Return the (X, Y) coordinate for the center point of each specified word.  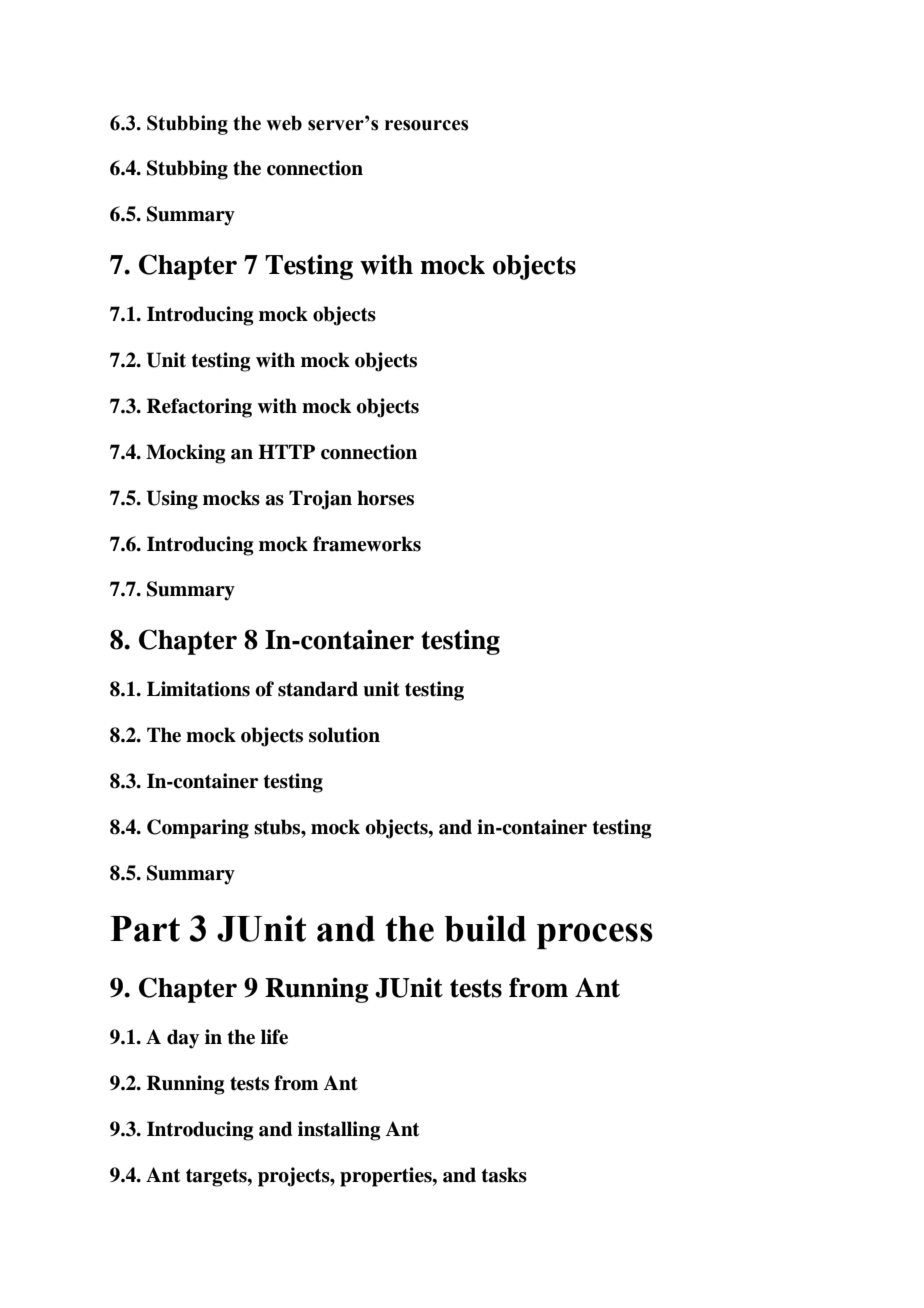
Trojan (320, 500)
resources (426, 125)
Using (172, 500)
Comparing (198, 829)
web (284, 123)
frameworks (367, 544)
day (183, 1039)
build (485, 928)
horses (385, 498)
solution (344, 735)
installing (339, 1131)
